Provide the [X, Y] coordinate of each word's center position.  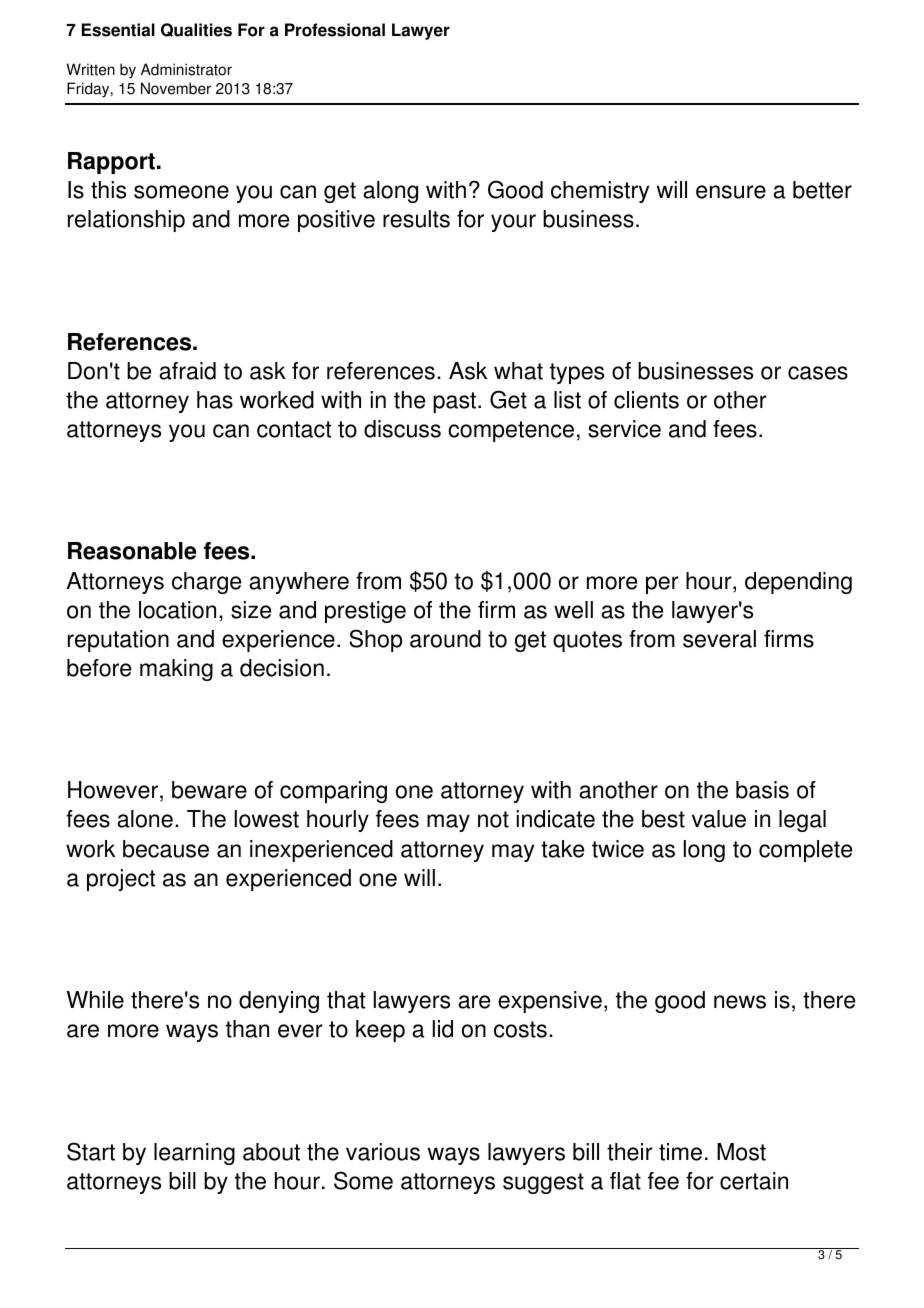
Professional [335, 30]
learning [194, 1154]
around [445, 639]
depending [798, 583]
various [383, 1152]
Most [741, 1152]
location [177, 610]
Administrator [186, 69]
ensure [731, 192]
